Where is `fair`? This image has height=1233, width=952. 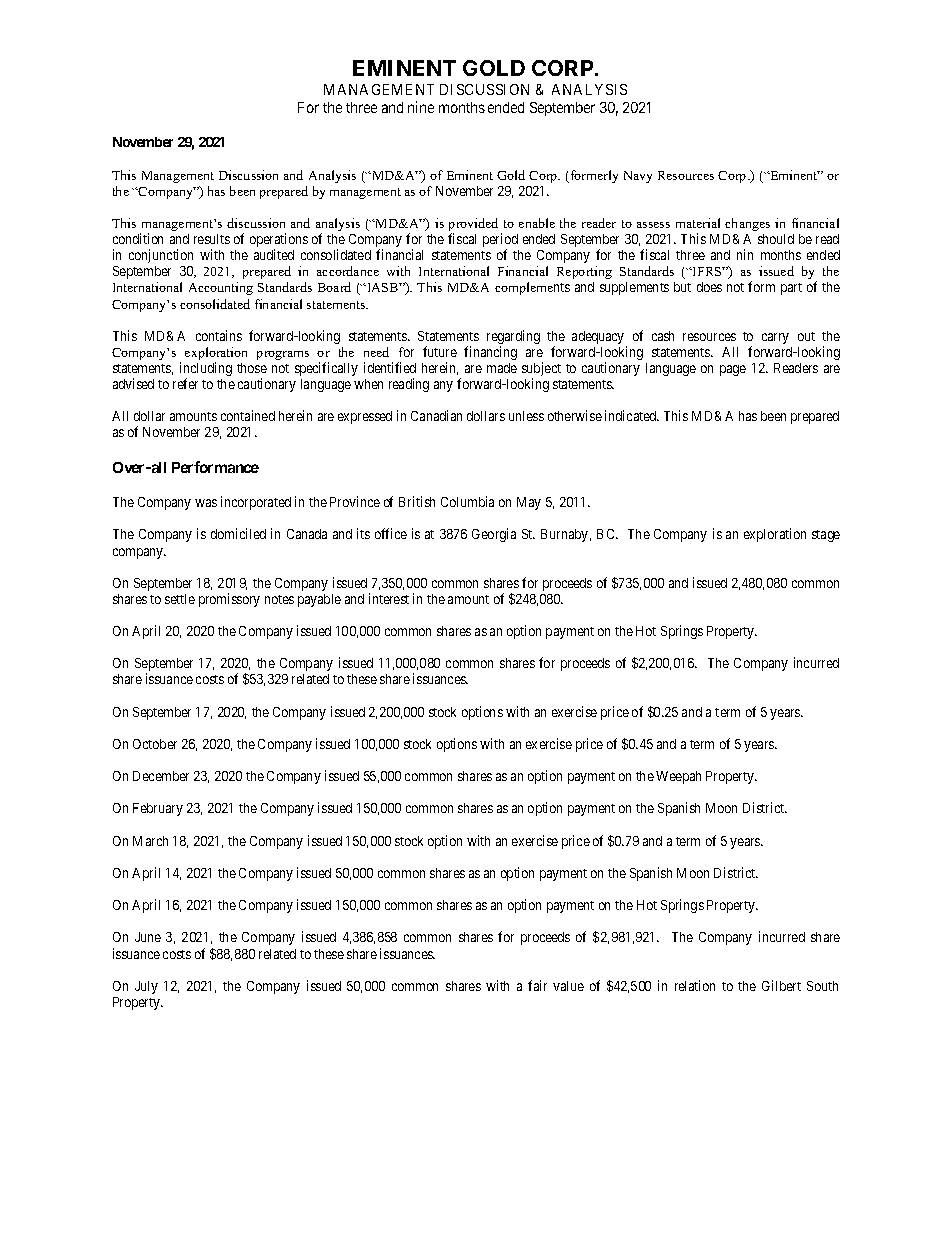
fair is located at coordinates (537, 985).
